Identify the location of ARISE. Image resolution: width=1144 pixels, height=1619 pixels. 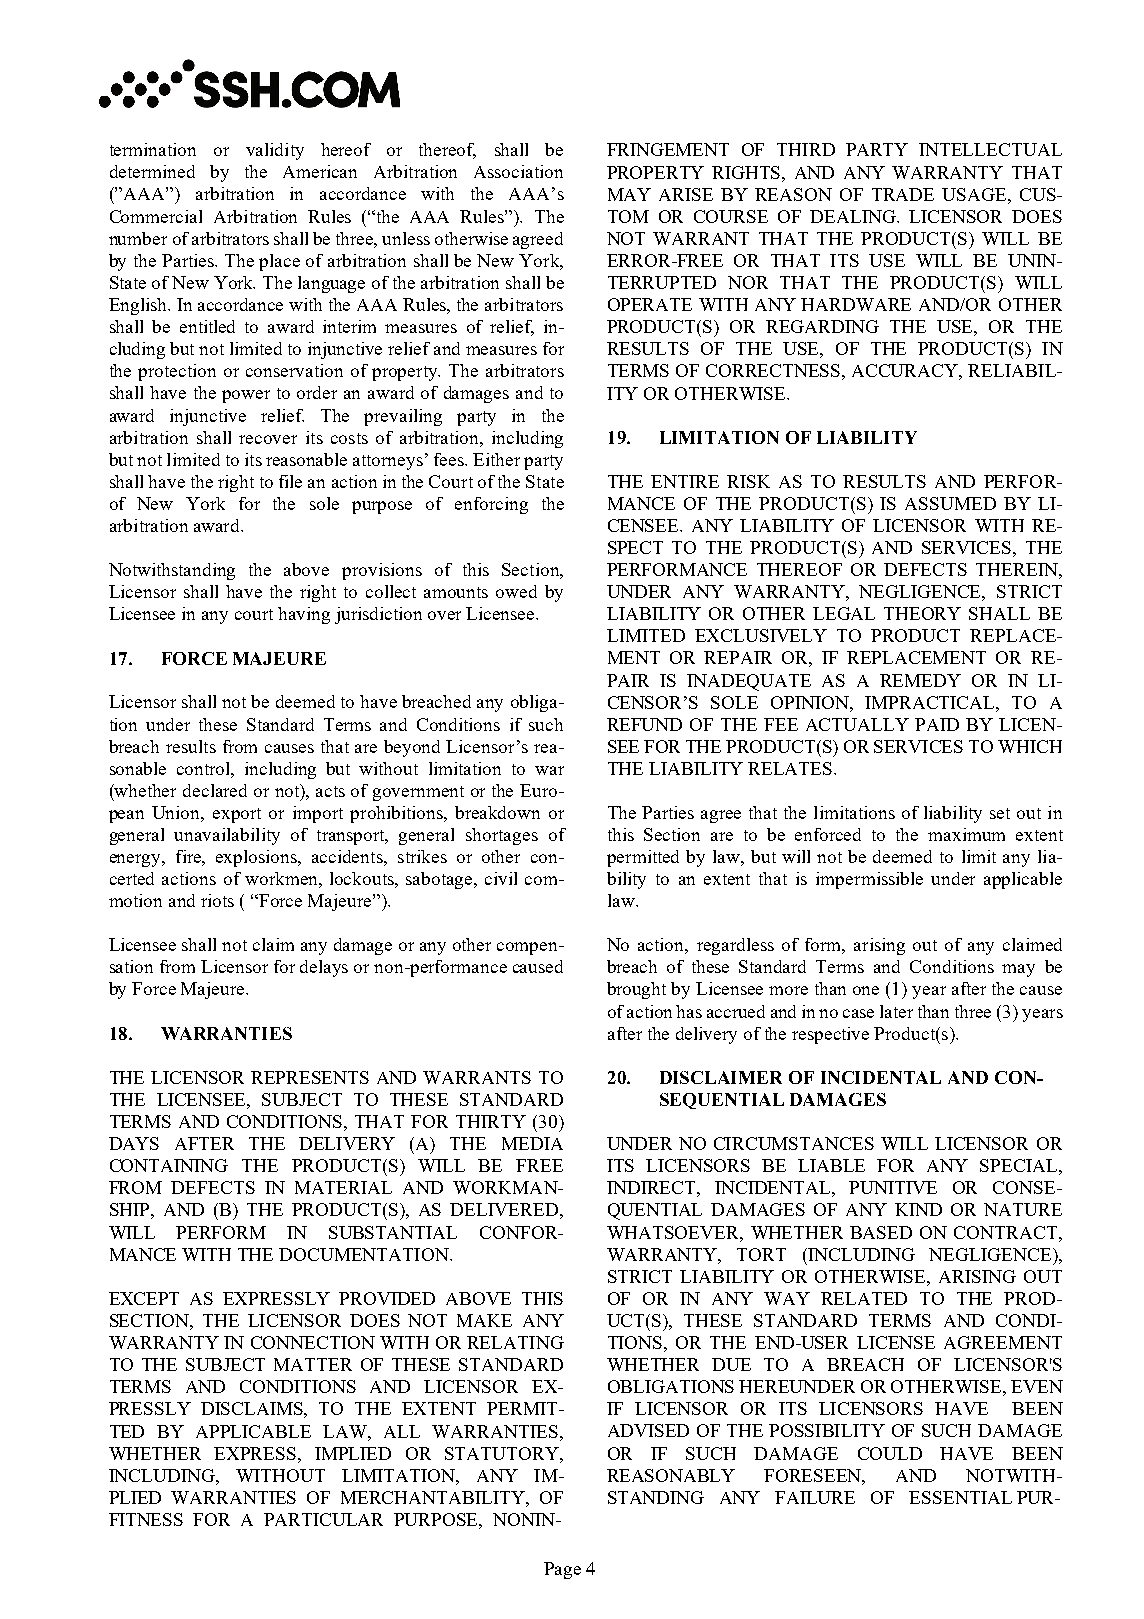
(686, 194).
